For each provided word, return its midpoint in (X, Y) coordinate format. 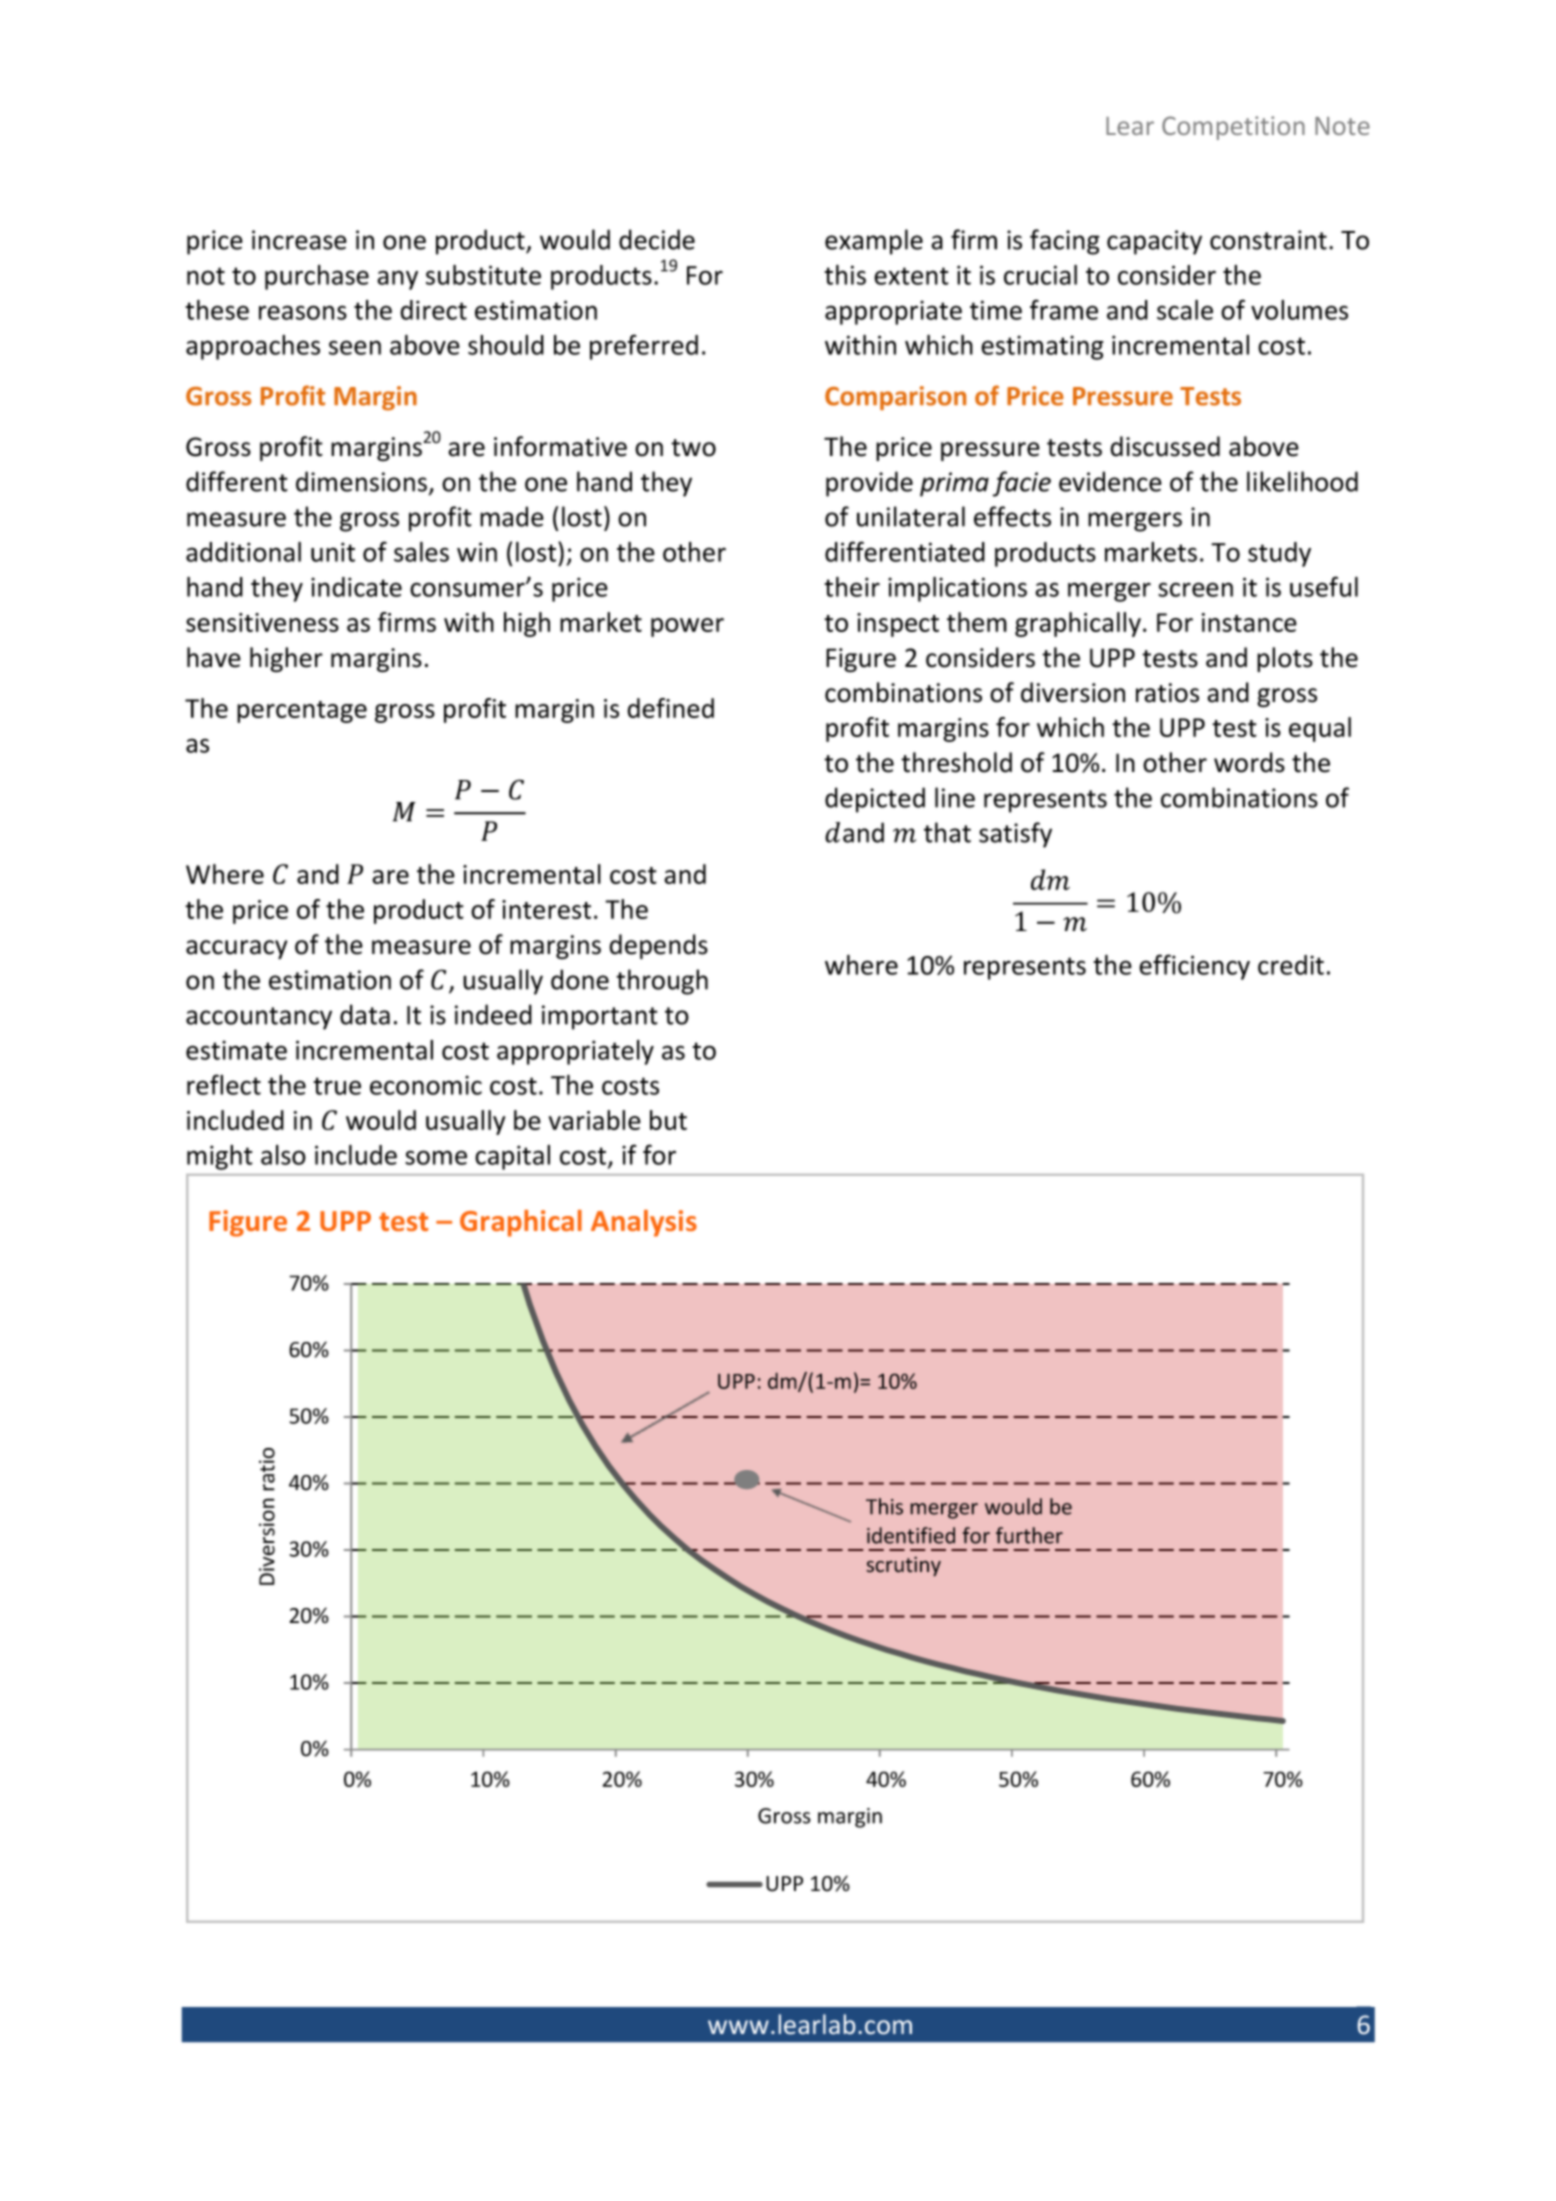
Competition (1233, 128)
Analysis (644, 1223)
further (1029, 1535)
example (874, 242)
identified (911, 1535)
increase (299, 240)
